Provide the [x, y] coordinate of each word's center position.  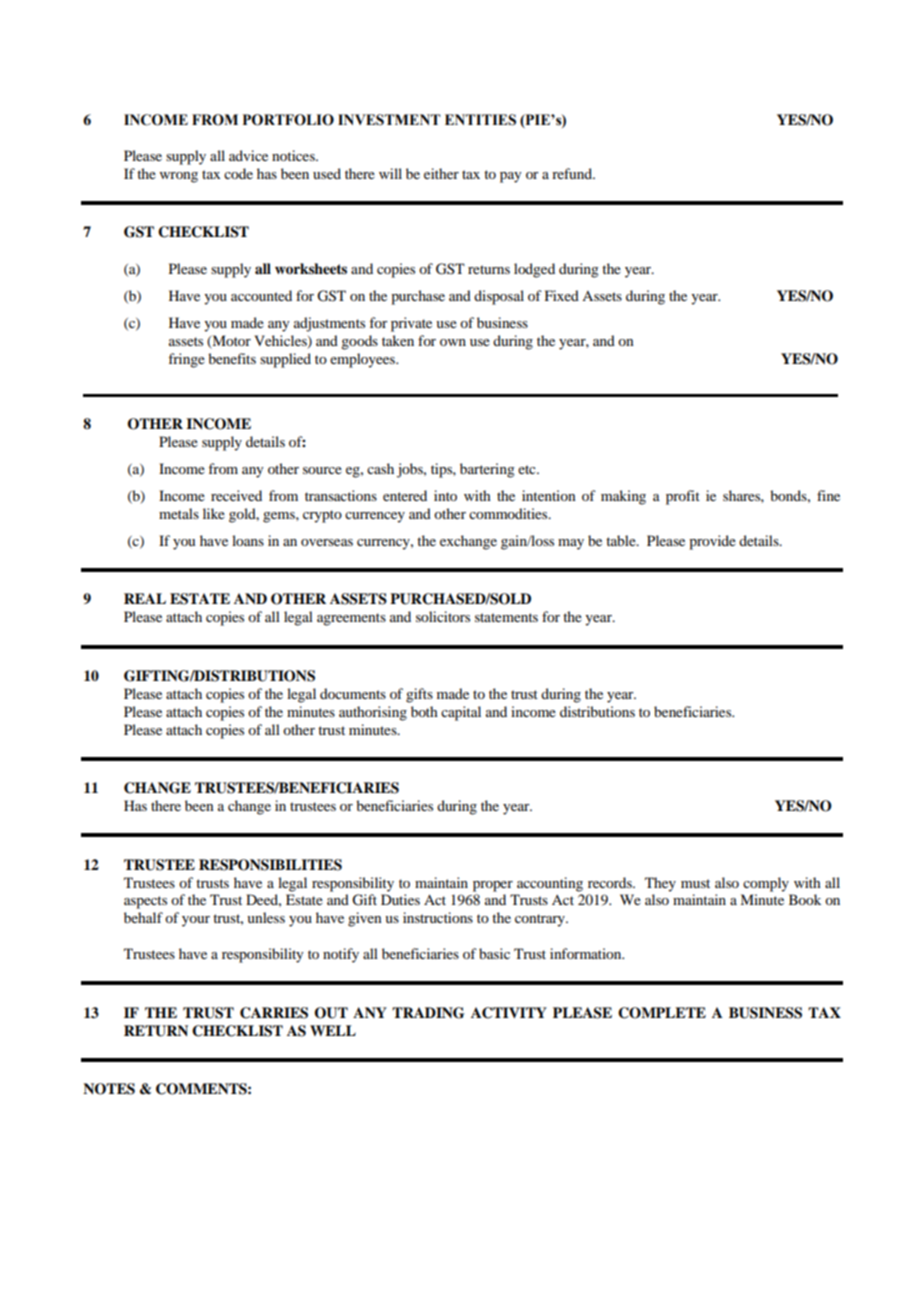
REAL [145, 598]
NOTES [109, 1089]
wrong [179, 177]
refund [573, 173]
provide [712, 542]
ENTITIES [480, 120]
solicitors [443, 616]
